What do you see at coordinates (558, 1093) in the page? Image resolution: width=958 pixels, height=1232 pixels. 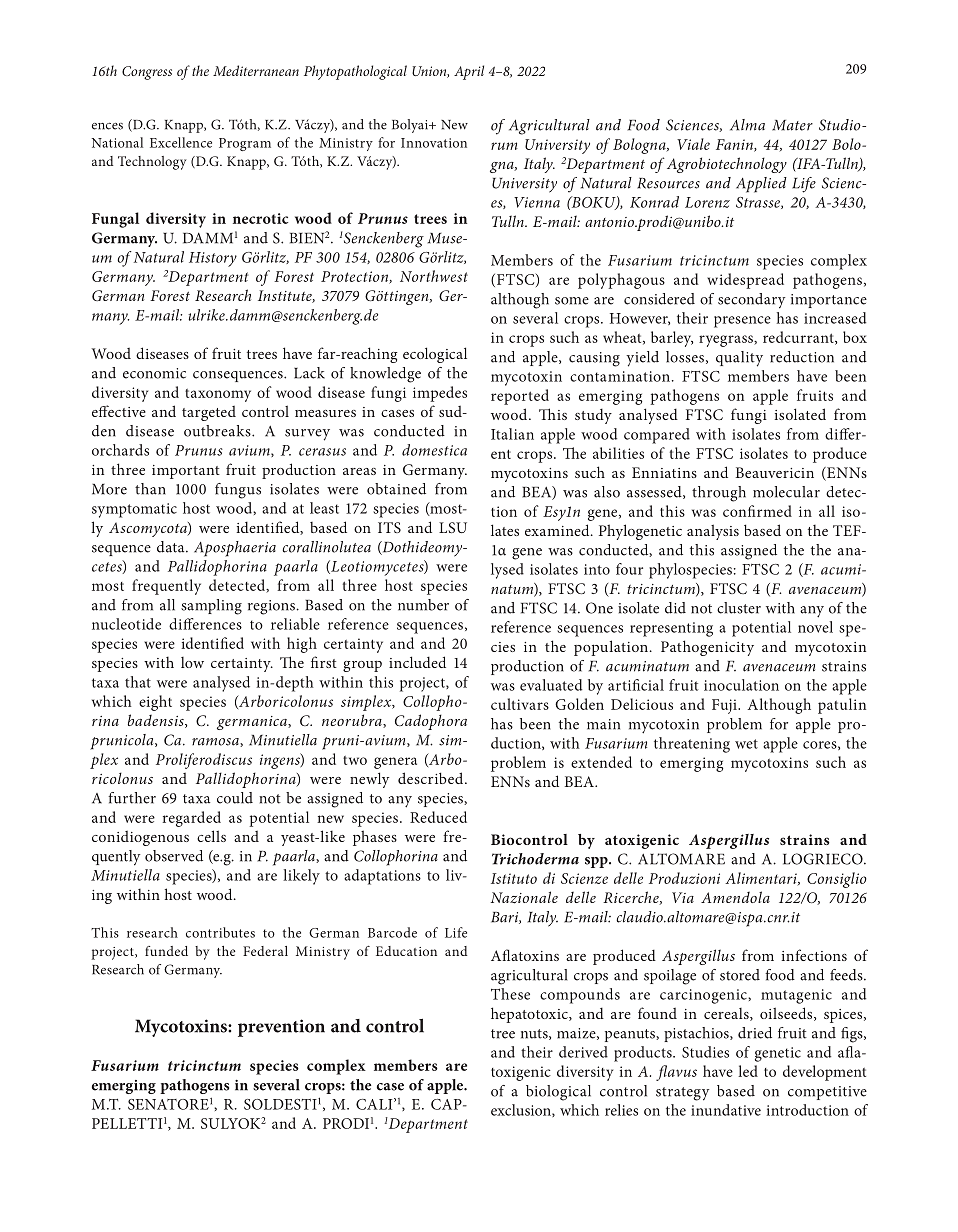 I see `biological` at bounding box center [558, 1093].
